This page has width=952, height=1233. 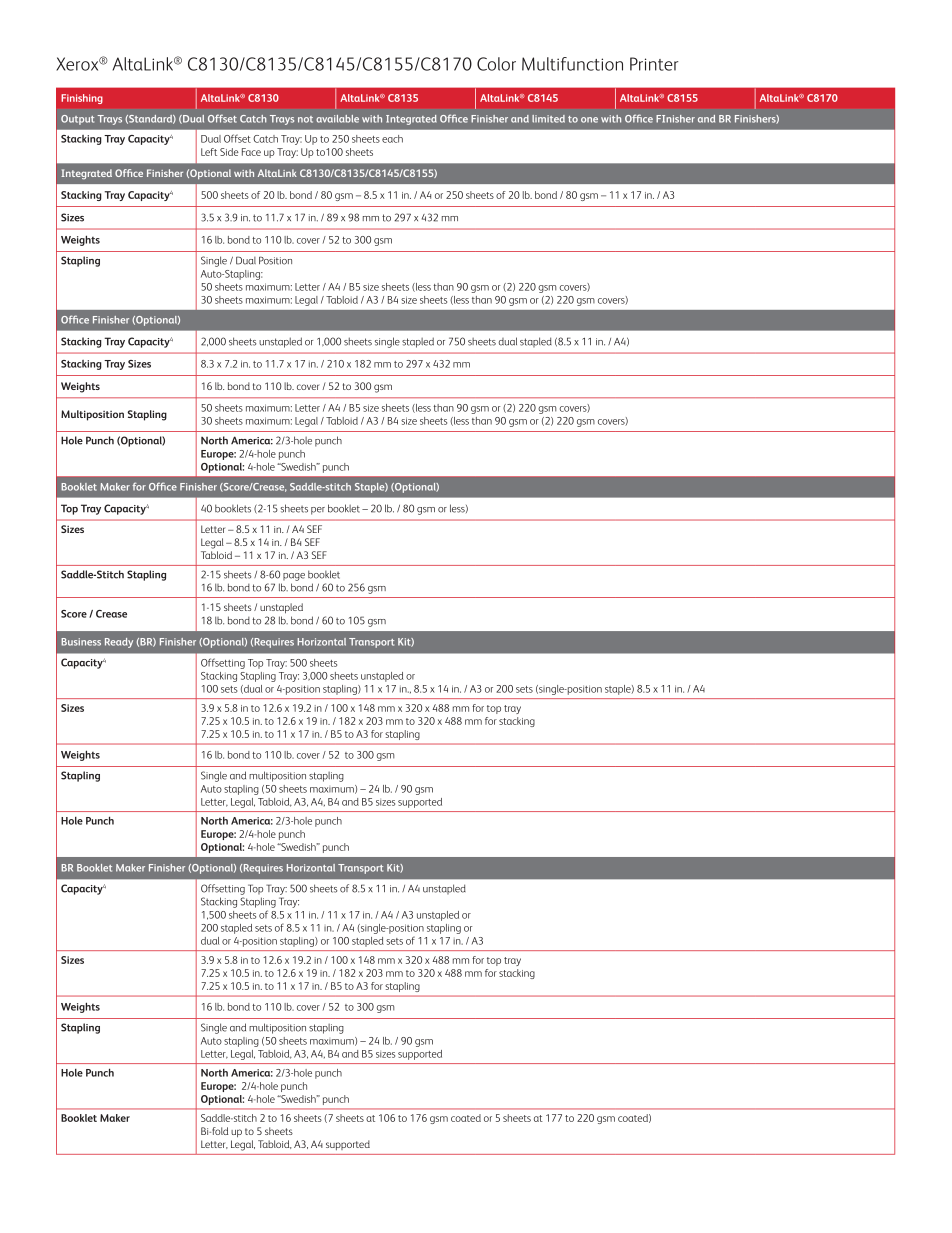 What do you see at coordinates (337, 119) in the page?
I see `available` at bounding box center [337, 119].
